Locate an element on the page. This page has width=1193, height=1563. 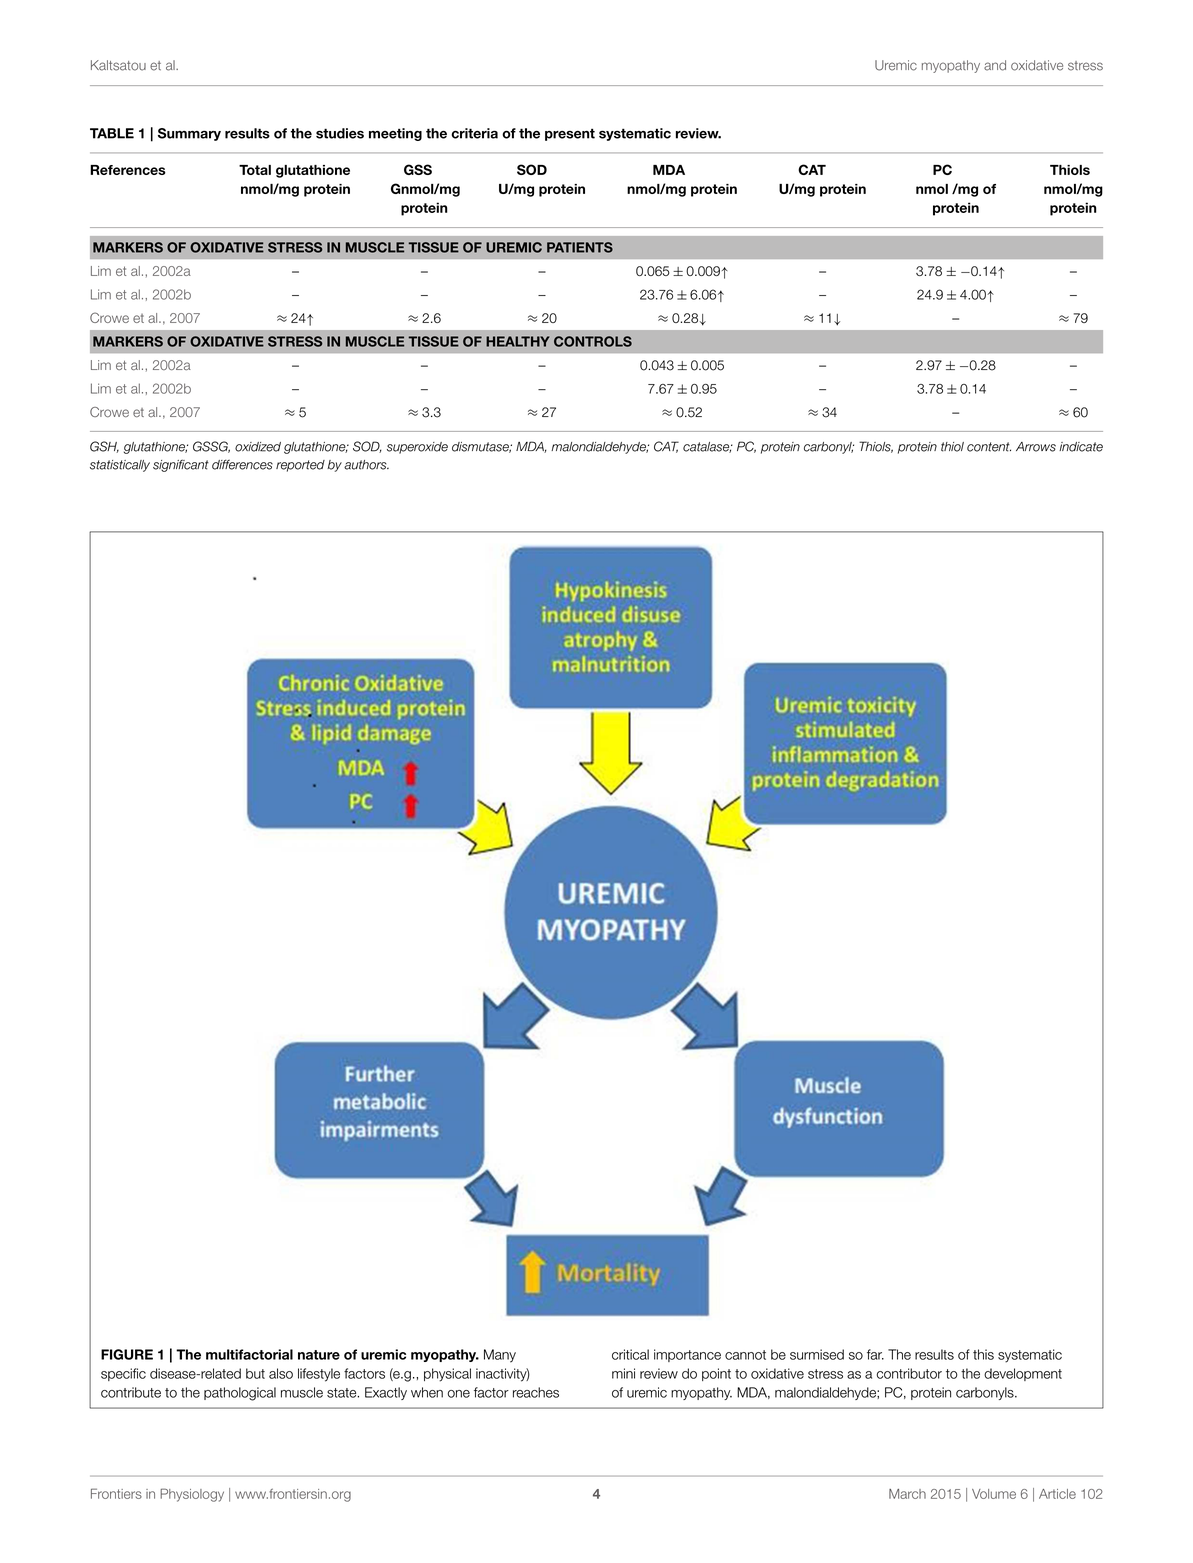
and is located at coordinates (995, 65).
